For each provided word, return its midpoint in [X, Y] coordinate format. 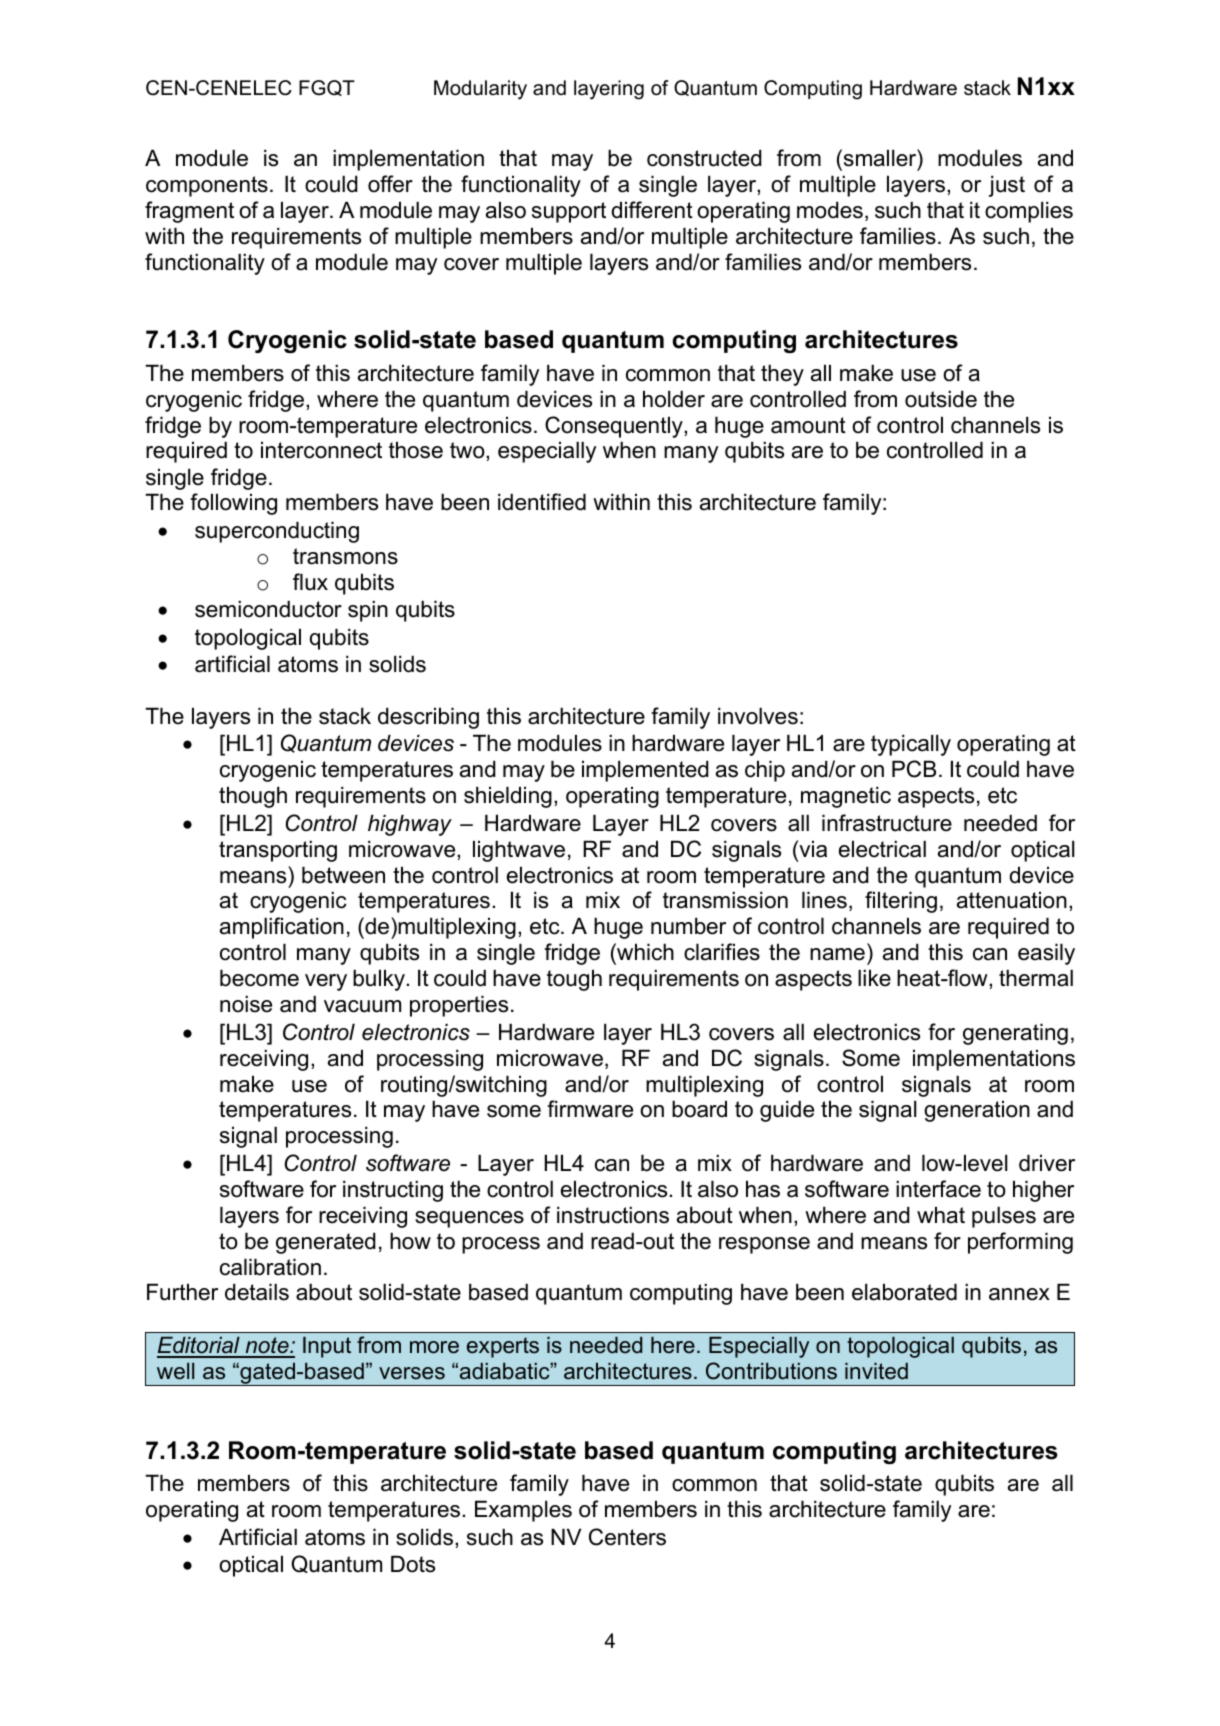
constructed [704, 158]
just [1007, 186]
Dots [413, 1564]
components [207, 186]
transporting [278, 851]
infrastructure [887, 823]
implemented [645, 771]
